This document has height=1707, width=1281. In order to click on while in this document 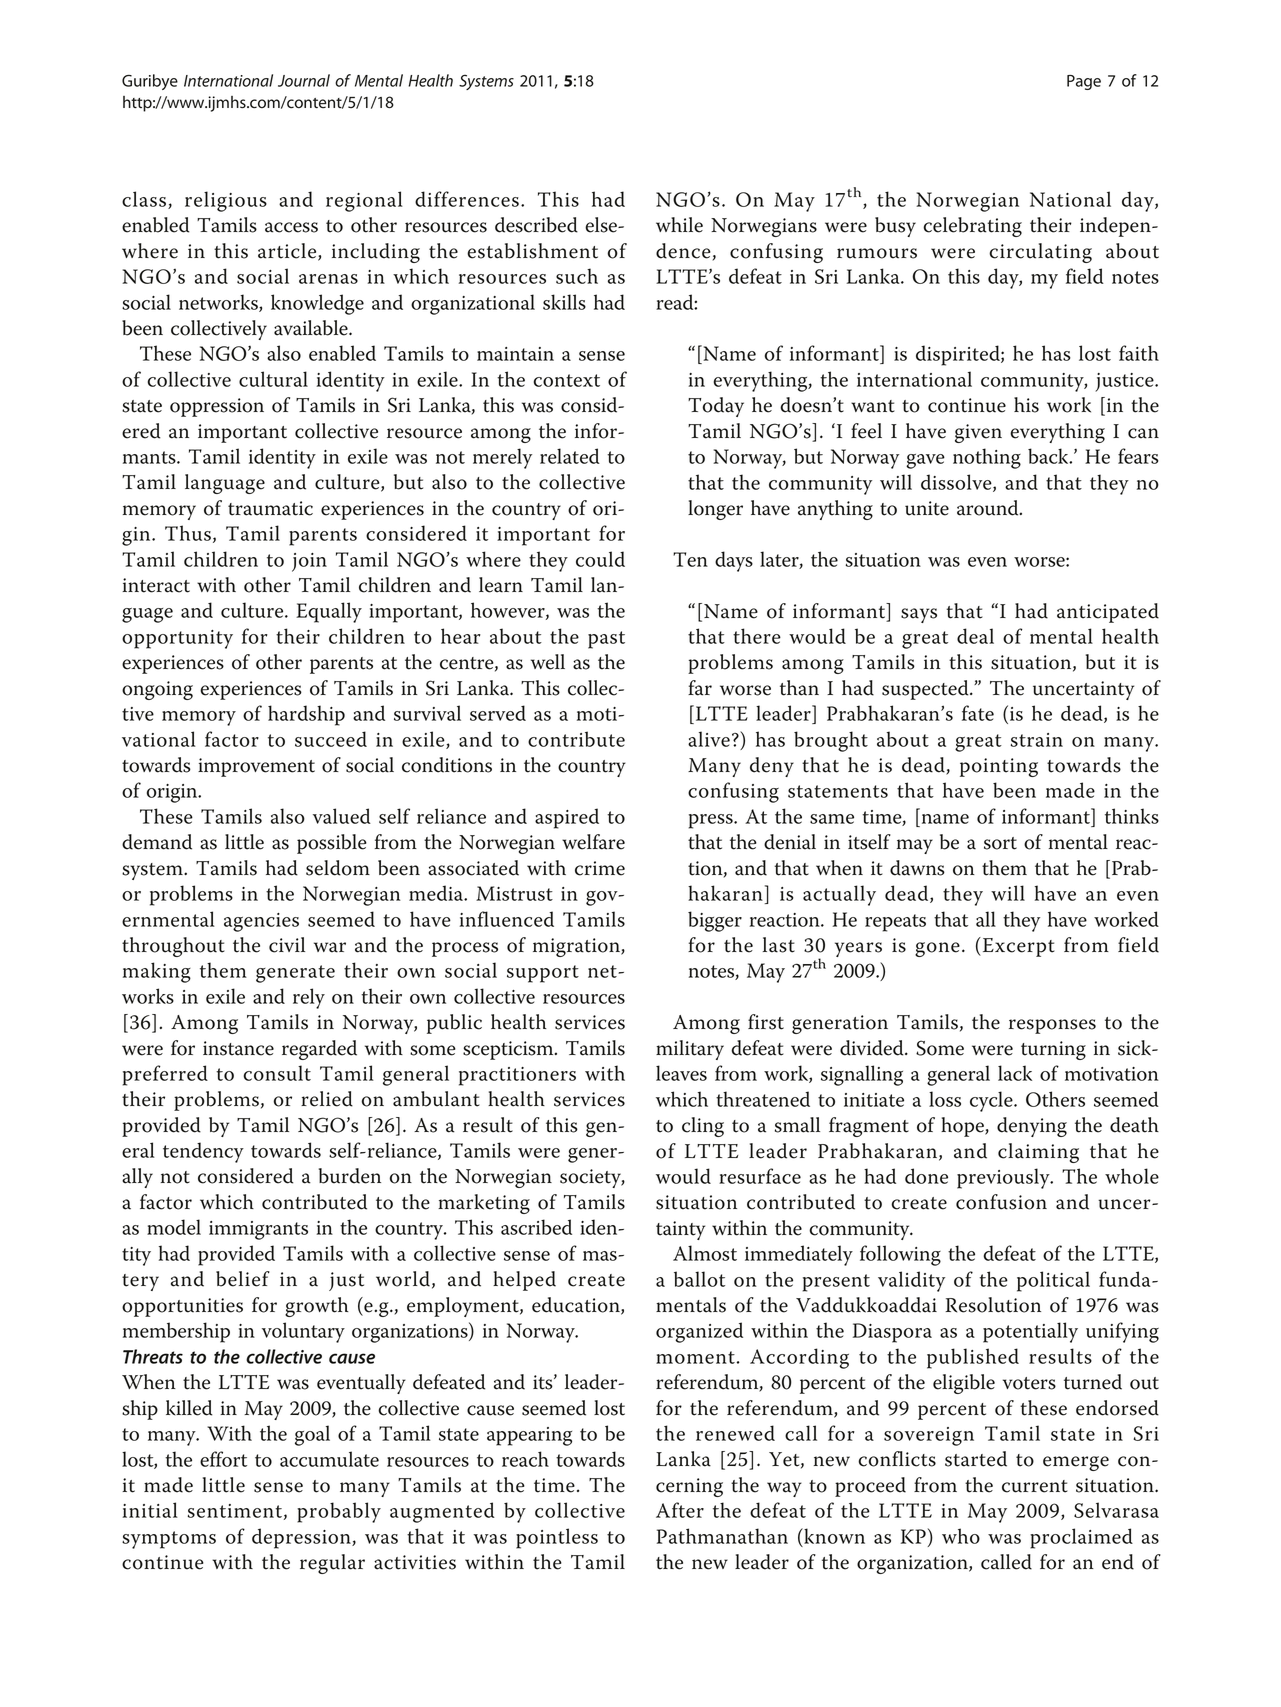, I will do `click(679, 225)`.
